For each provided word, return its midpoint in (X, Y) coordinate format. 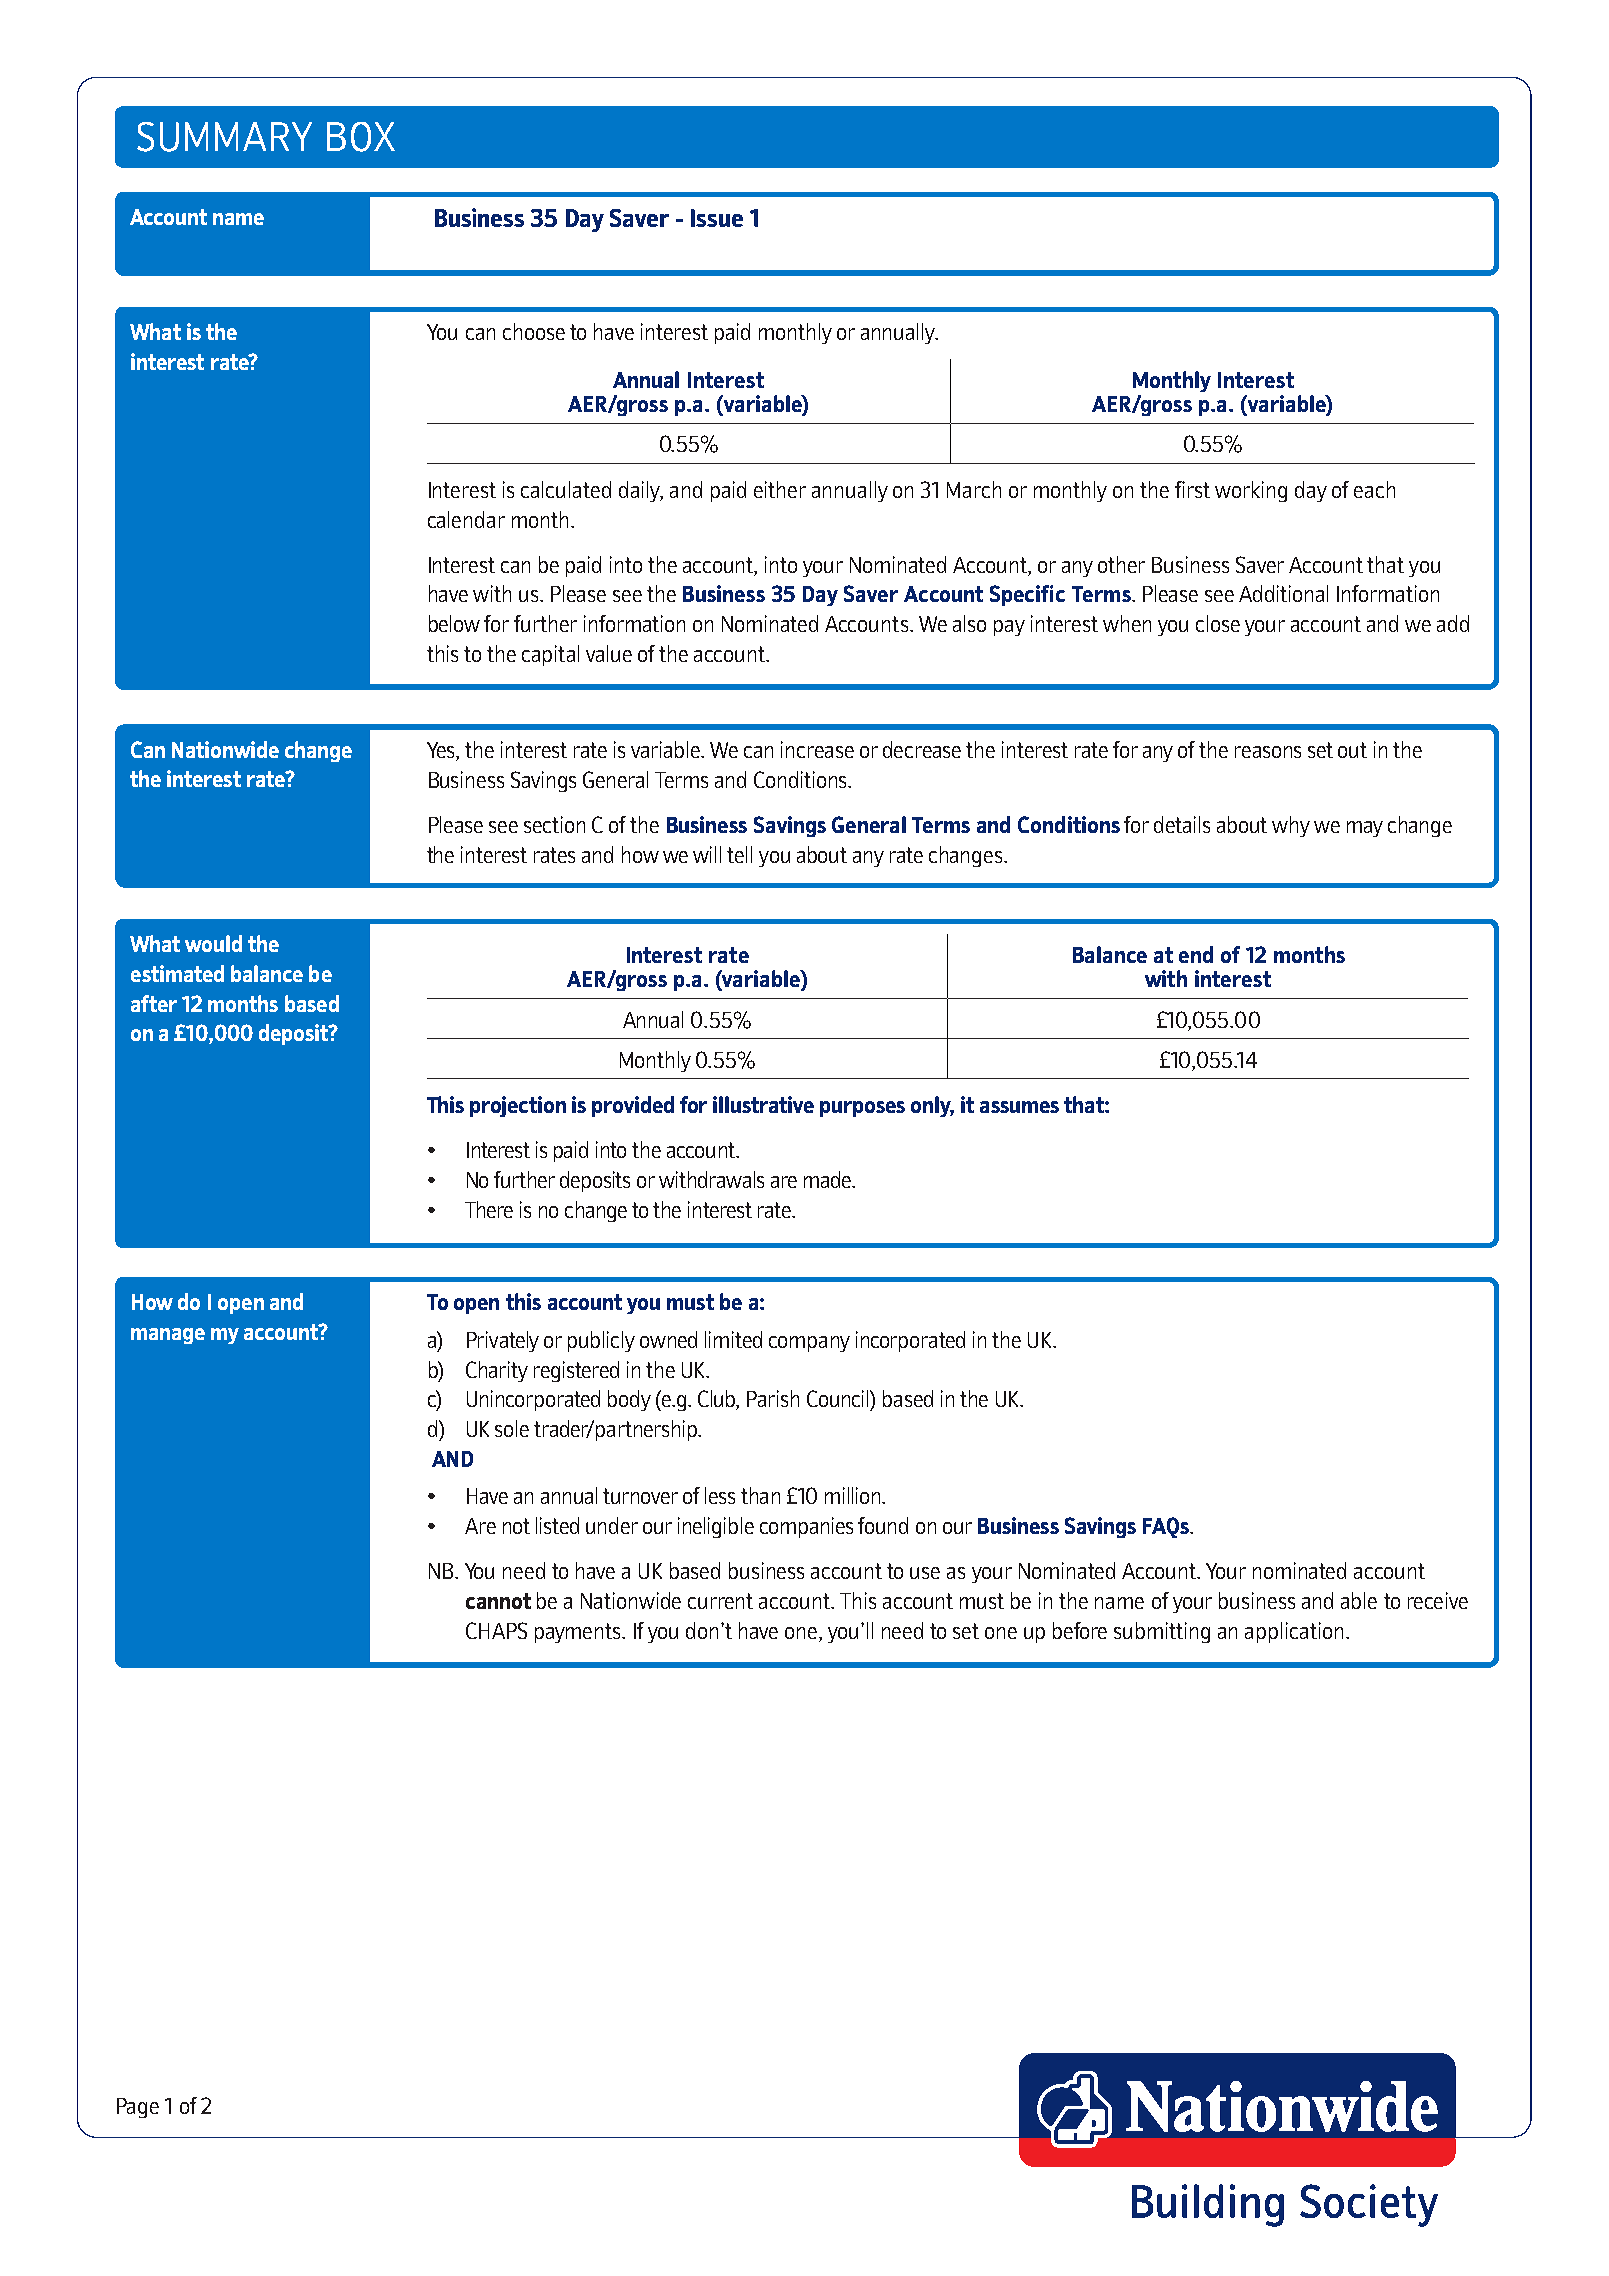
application (1294, 1632)
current (720, 1601)
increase (817, 749)
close (1218, 623)
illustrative (763, 1104)
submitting (1162, 1632)
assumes (1019, 1107)
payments (579, 1633)
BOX (361, 137)
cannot (498, 1601)
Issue (717, 218)
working (1251, 491)
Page (138, 2108)
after (154, 1003)
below (454, 623)
